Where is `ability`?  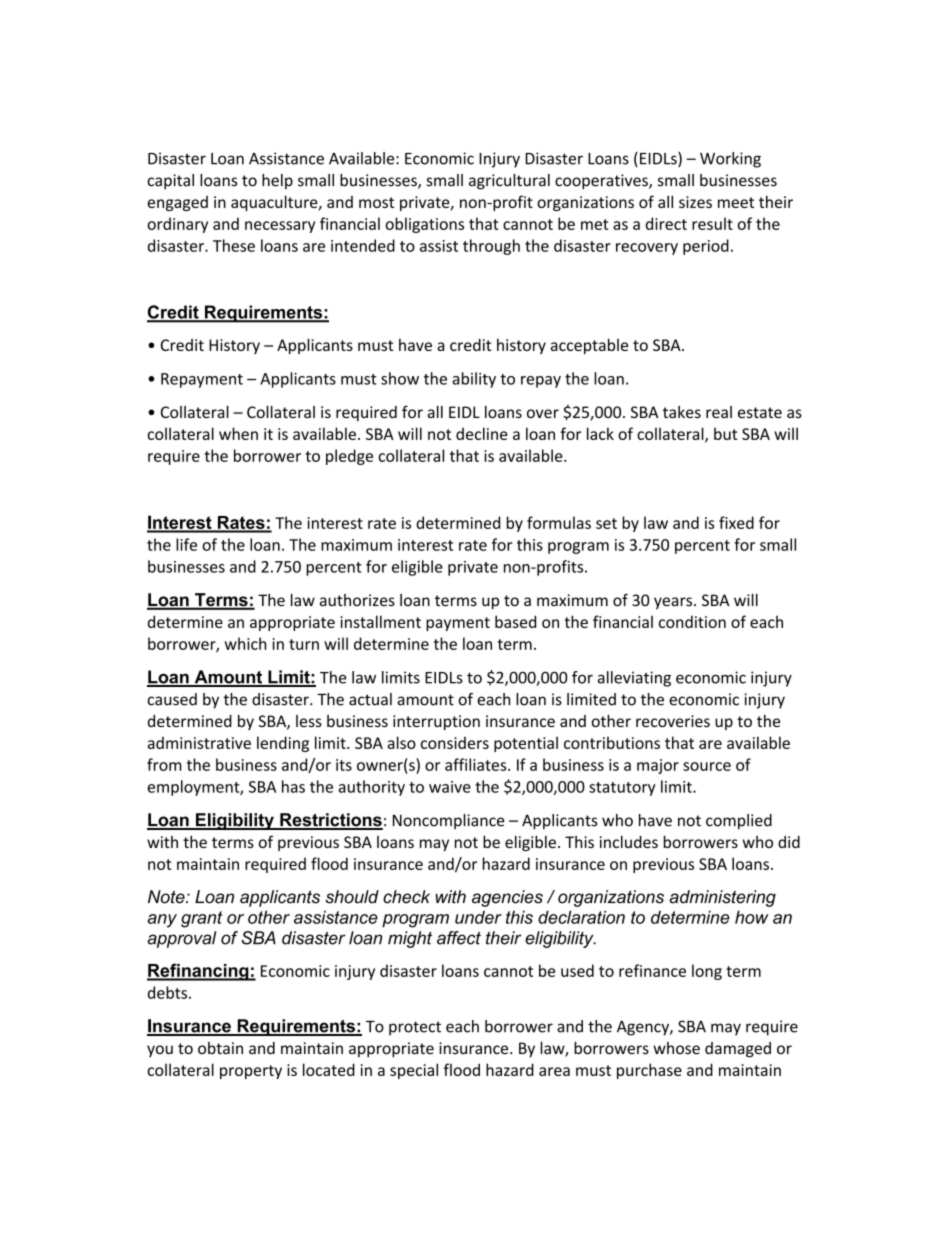 ability is located at coordinates (474, 380).
